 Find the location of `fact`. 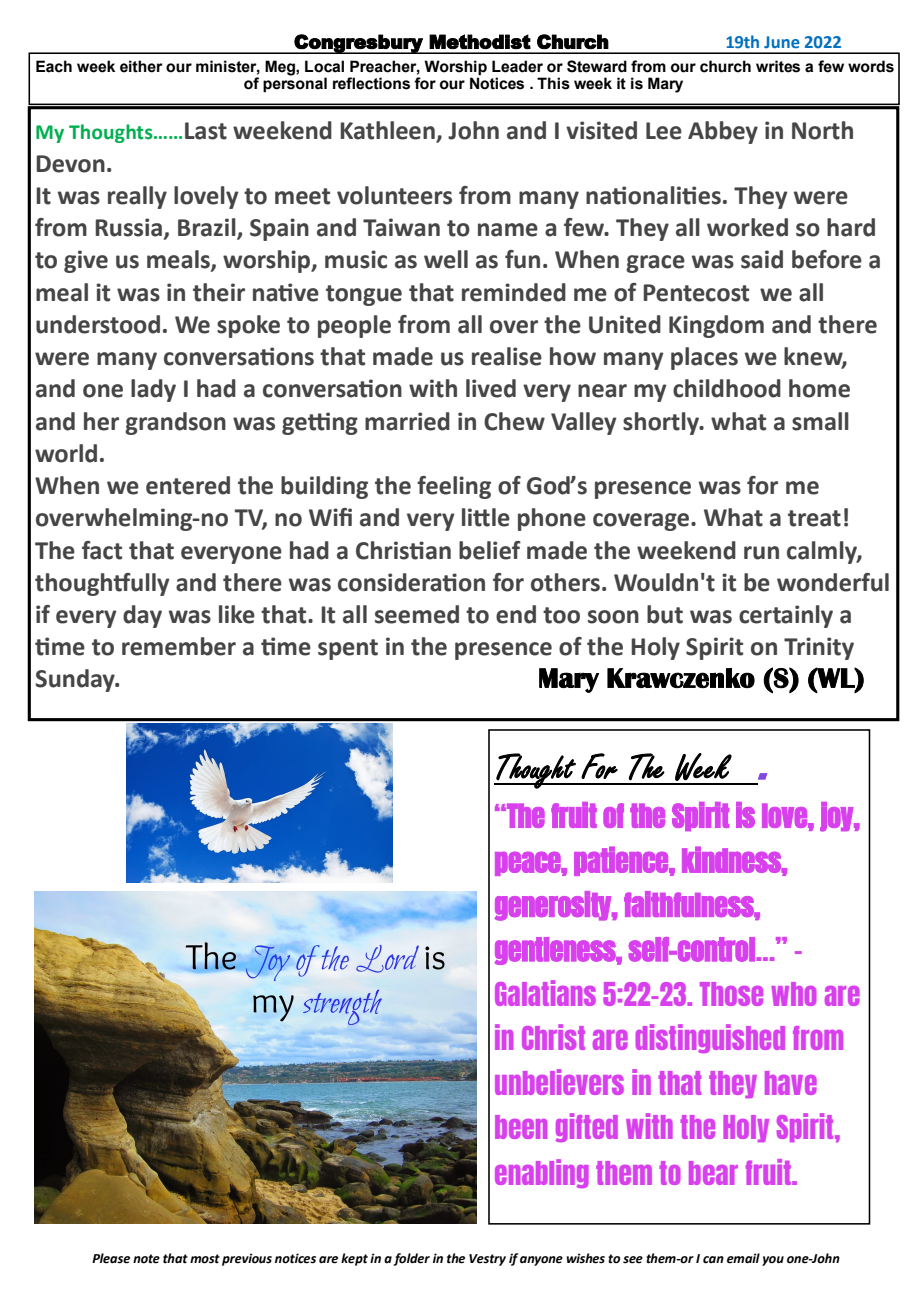

fact is located at coordinates (102, 550).
